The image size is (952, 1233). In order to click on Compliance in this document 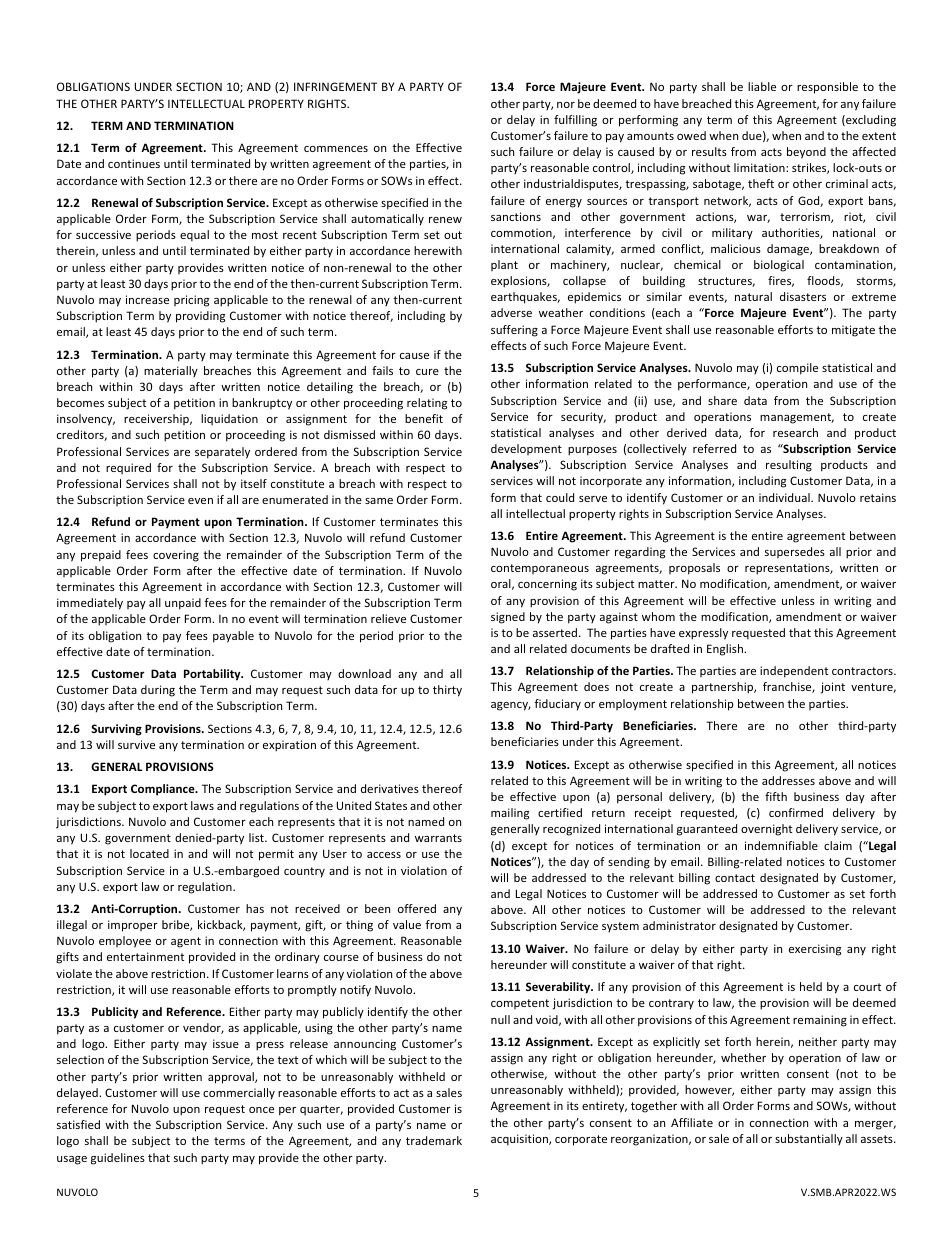, I will do `click(164, 790)`.
